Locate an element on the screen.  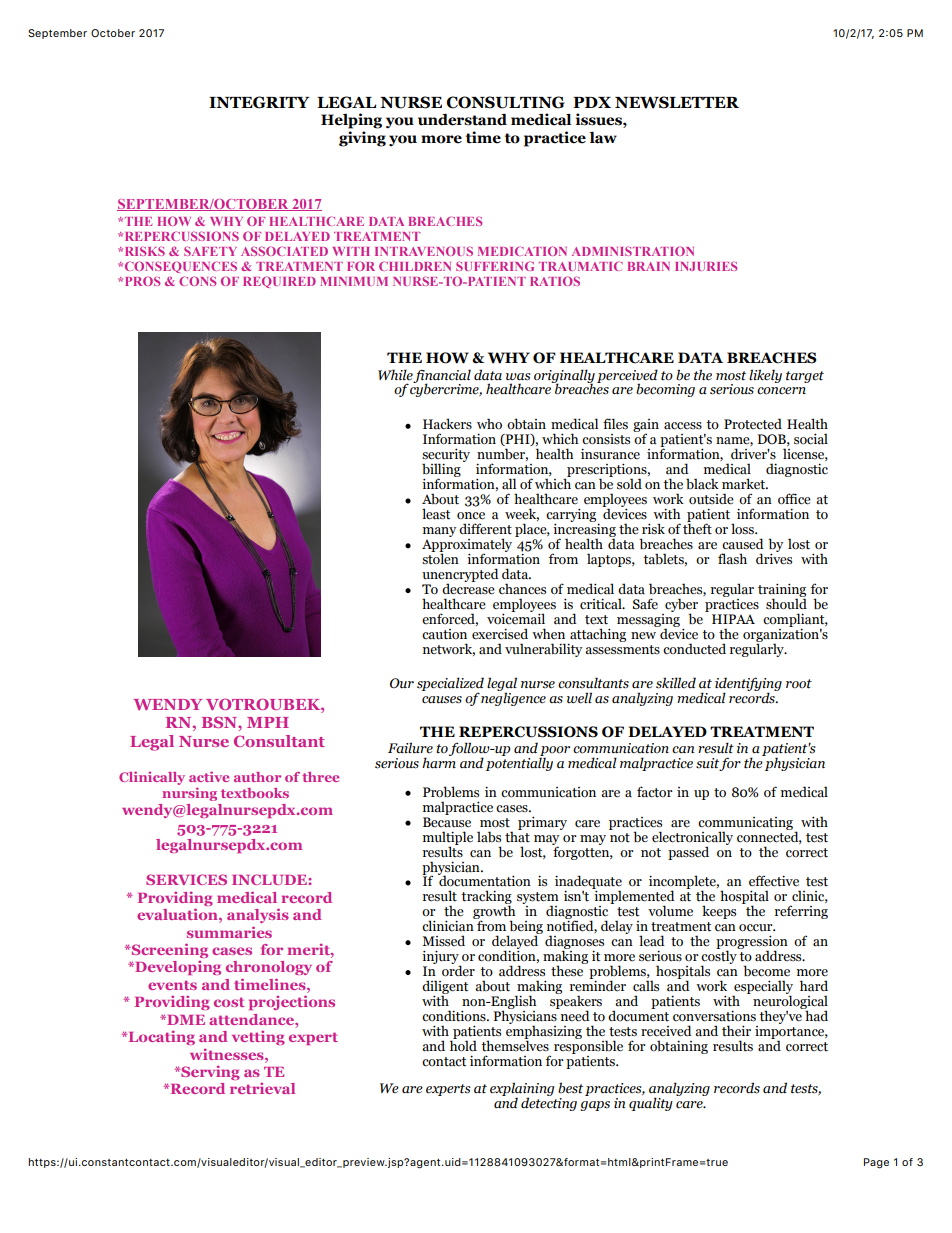
social is located at coordinates (811, 439).
